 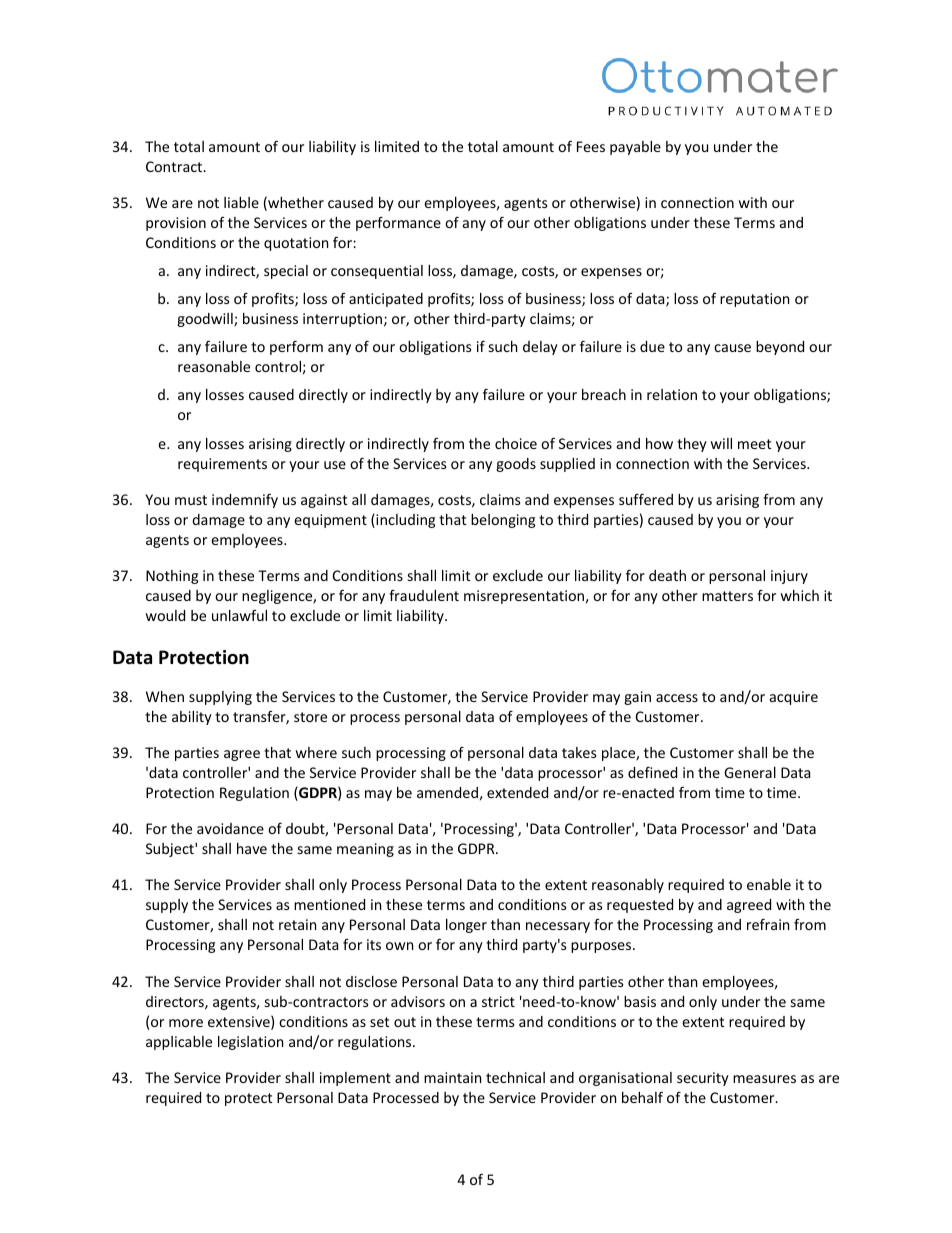 I want to click on liable, so click(x=241, y=202).
